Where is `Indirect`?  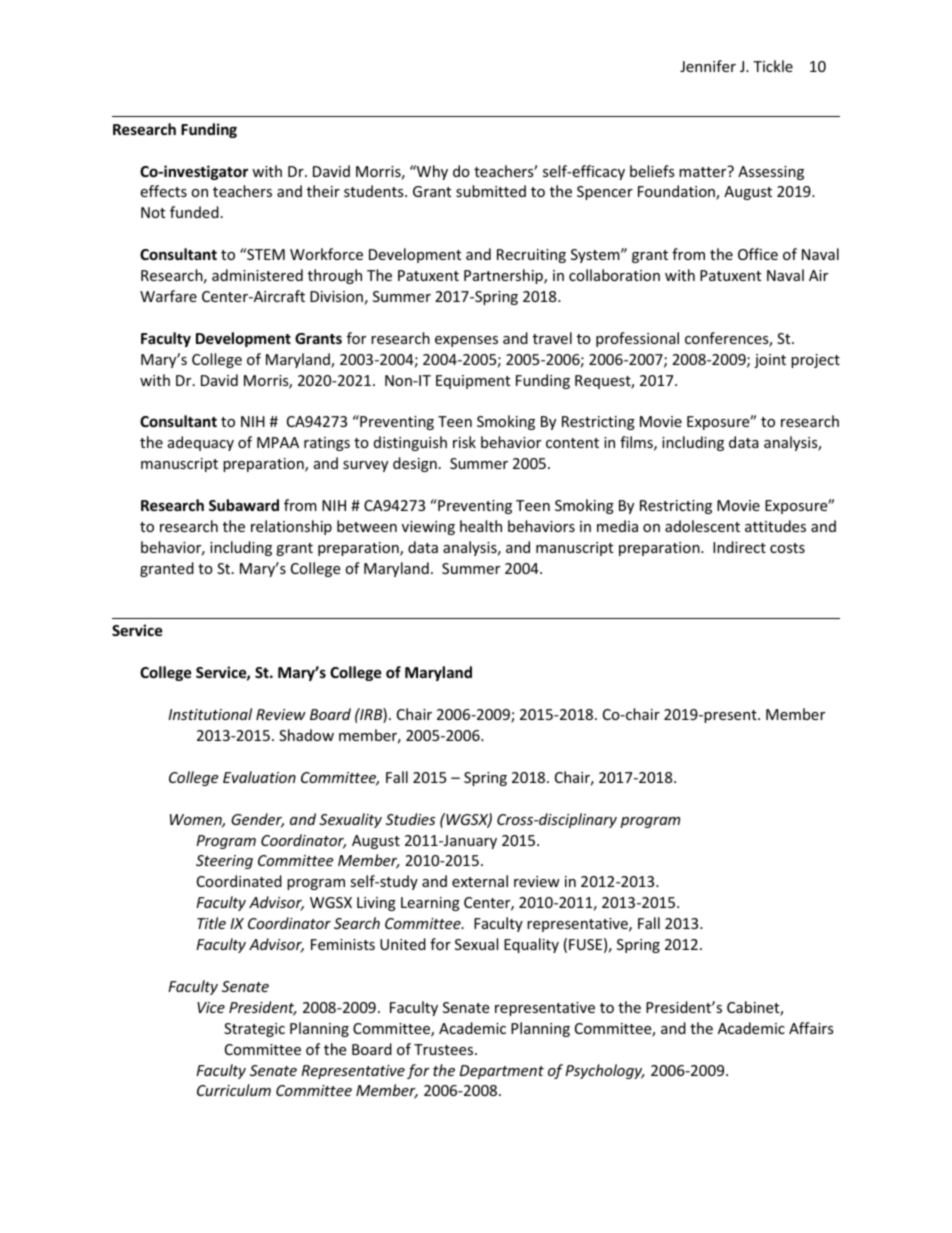
Indirect is located at coordinates (739, 547).
